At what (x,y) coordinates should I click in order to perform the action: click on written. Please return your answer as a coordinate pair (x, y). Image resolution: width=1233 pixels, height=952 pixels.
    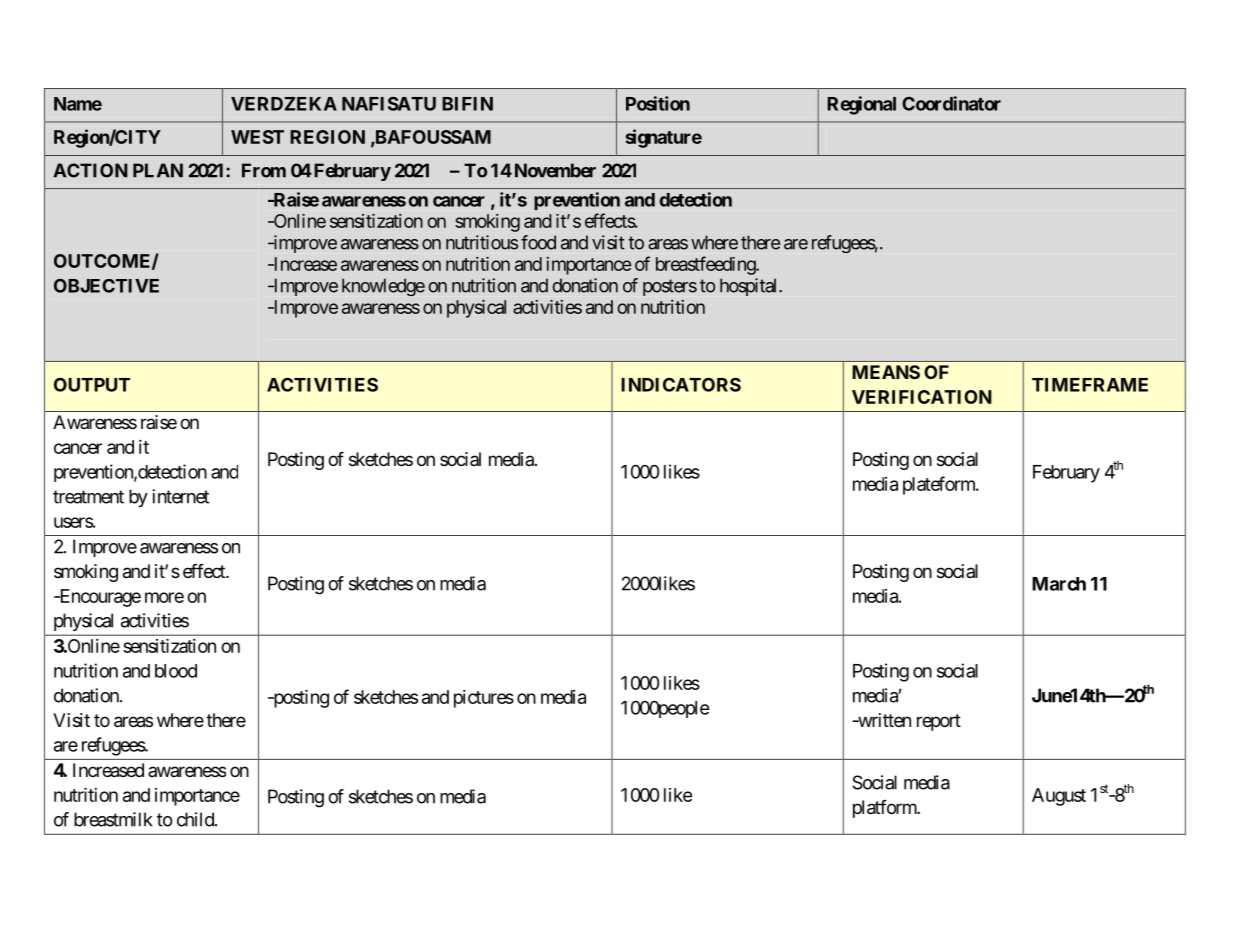
    Looking at the image, I should click on (883, 720).
